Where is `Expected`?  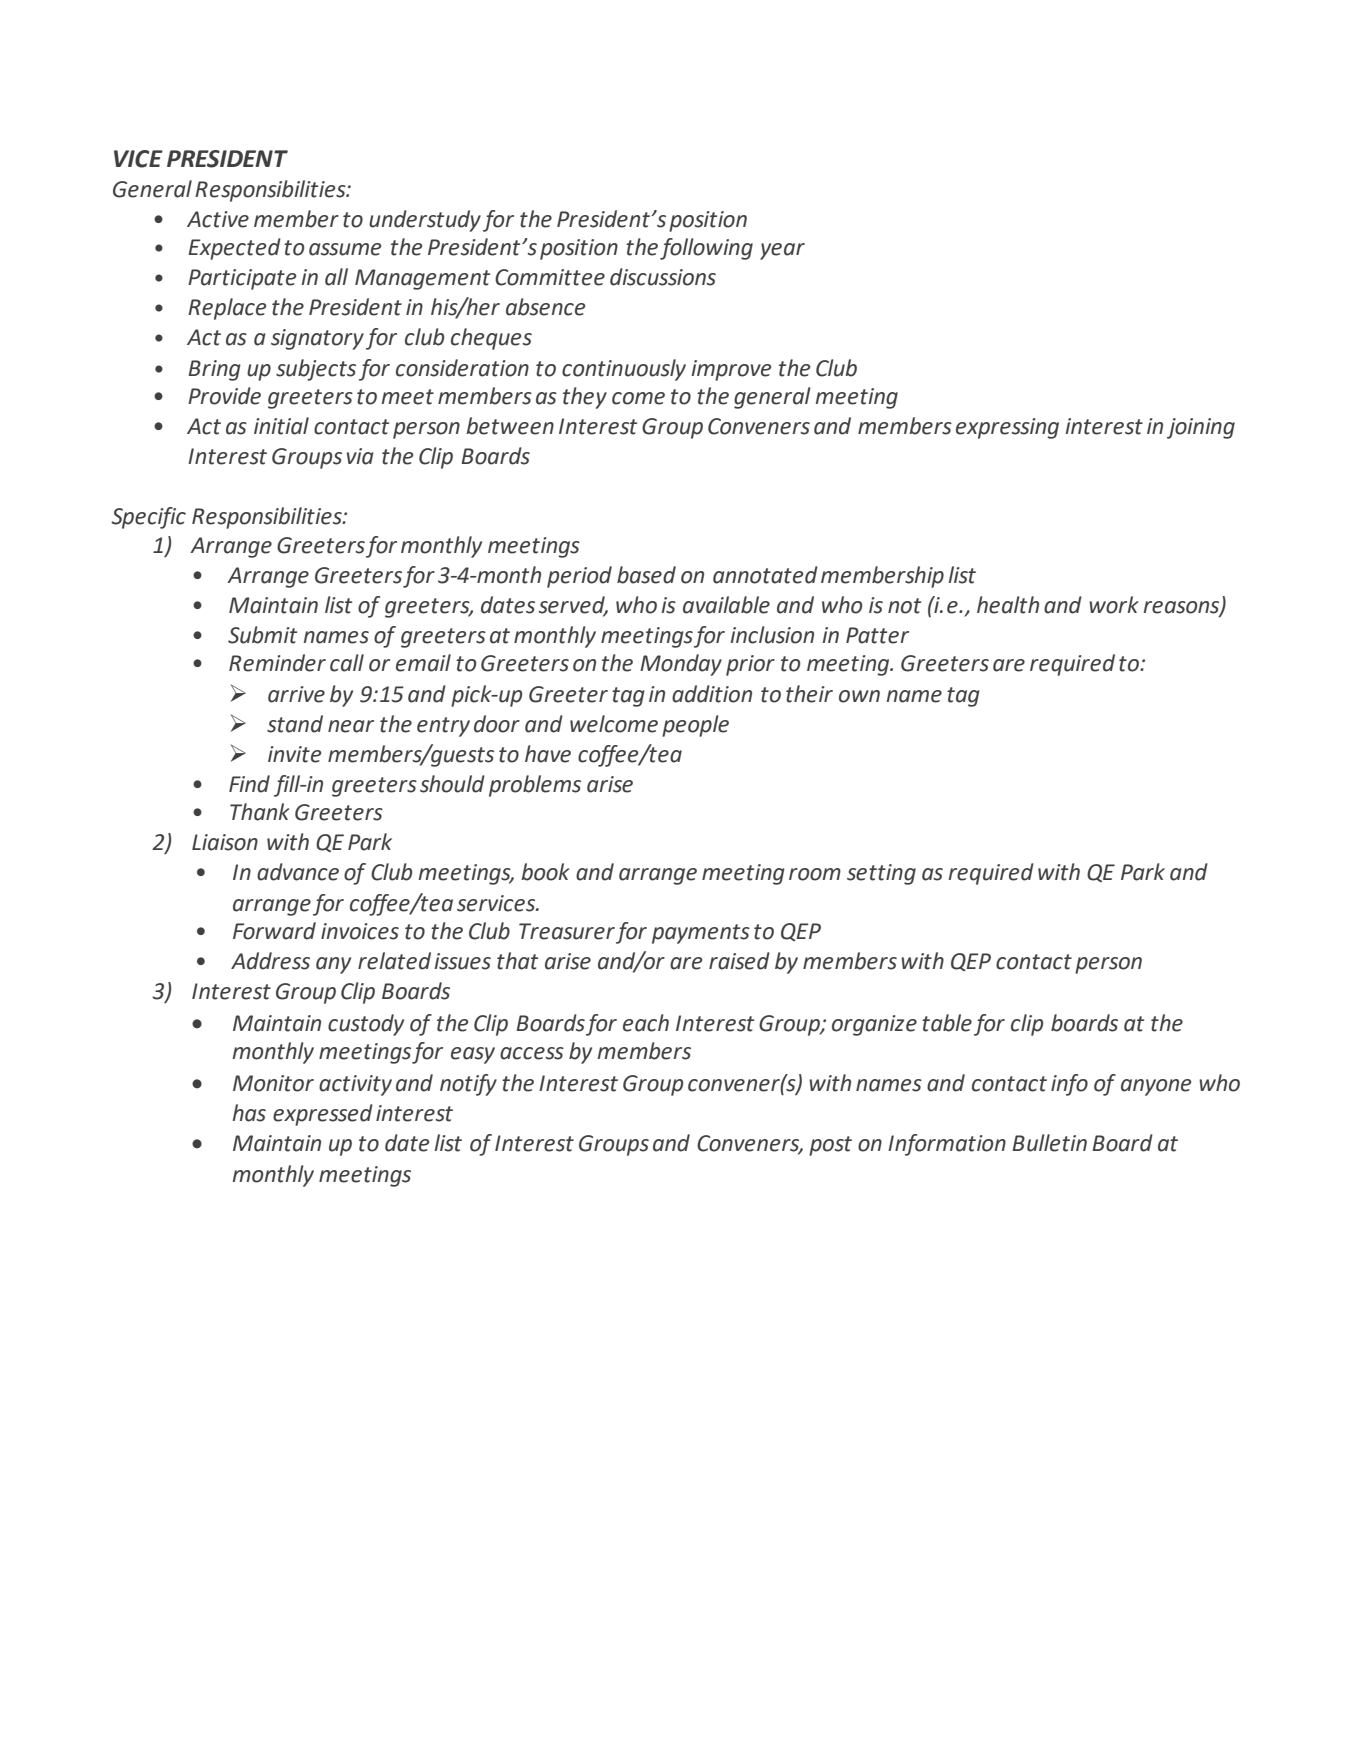 Expected is located at coordinates (234, 249).
